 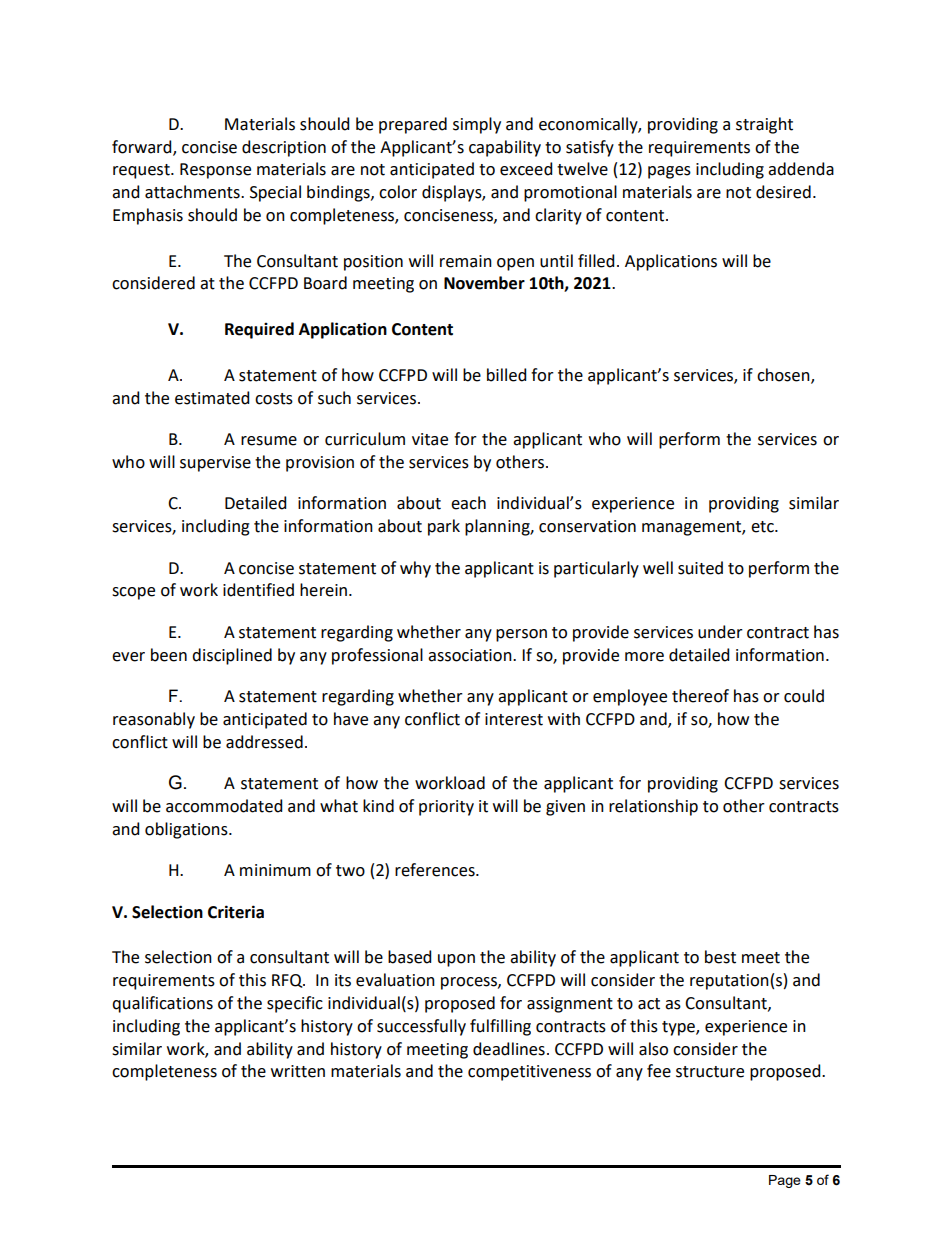 What do you see at coordinates (710, 1072) in the page?
I see `structure` at bounding box center [710, 1072].
